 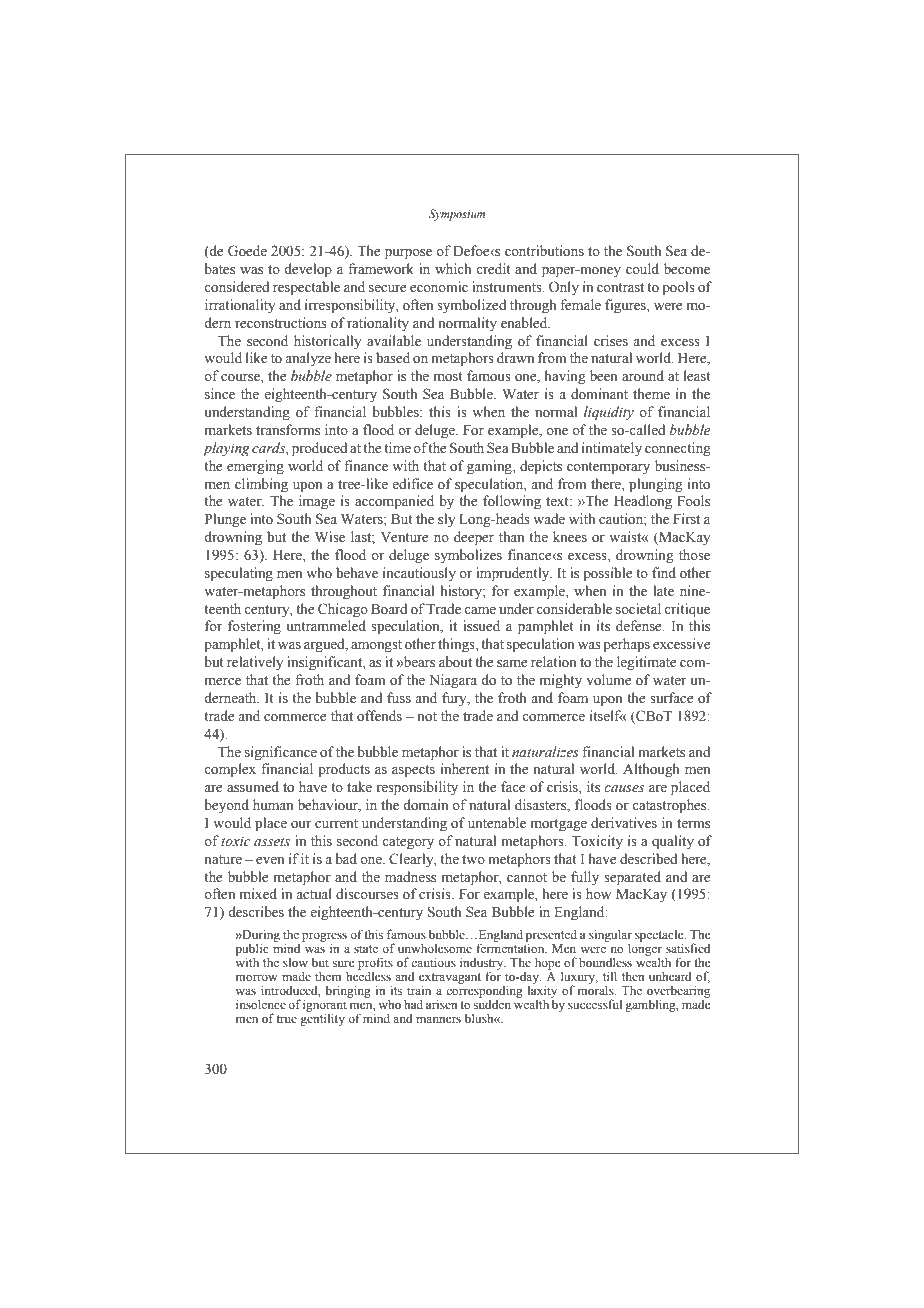 I want to click on could, so click(x=642, y=268).
